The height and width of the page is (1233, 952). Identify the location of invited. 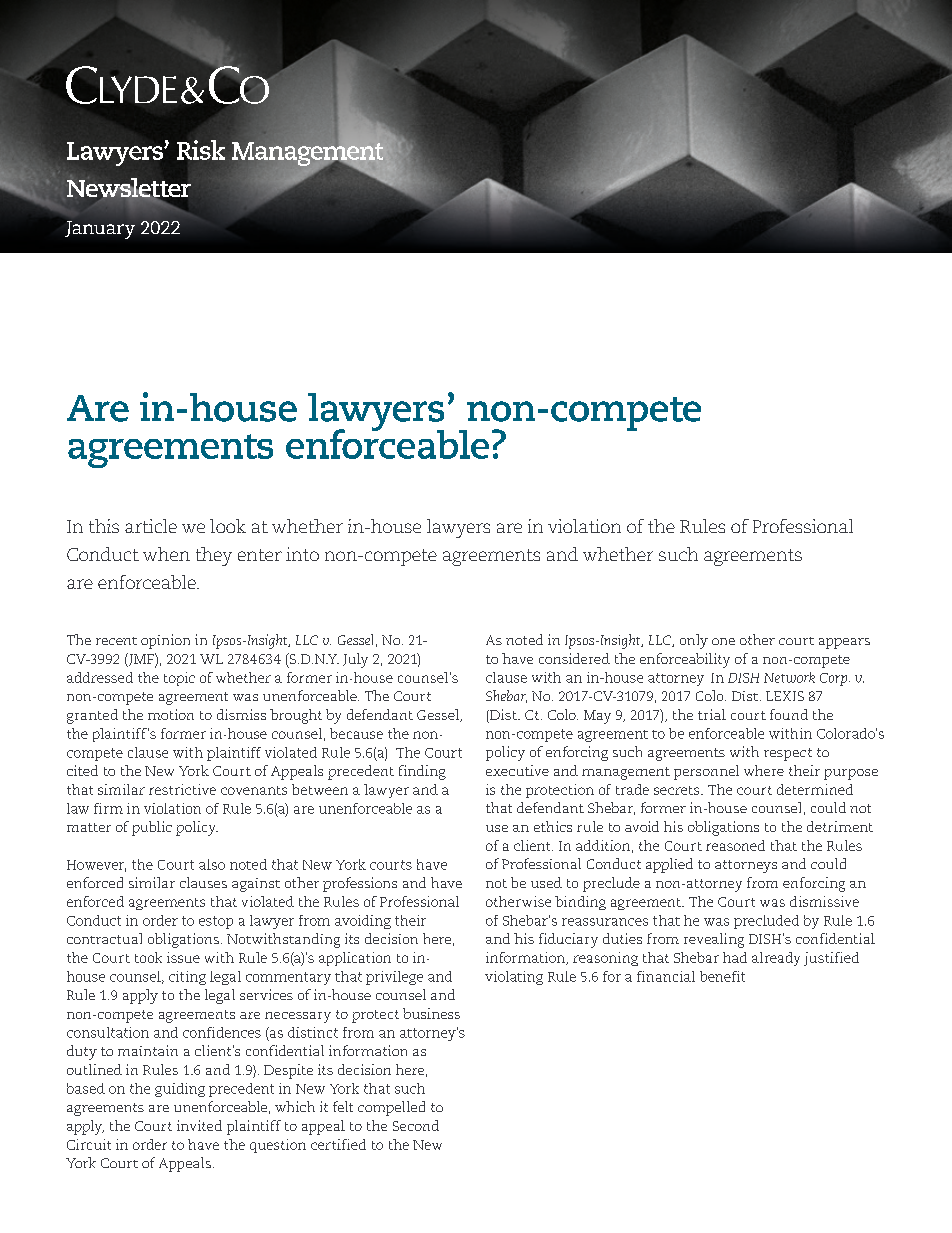
(199, 1125).
